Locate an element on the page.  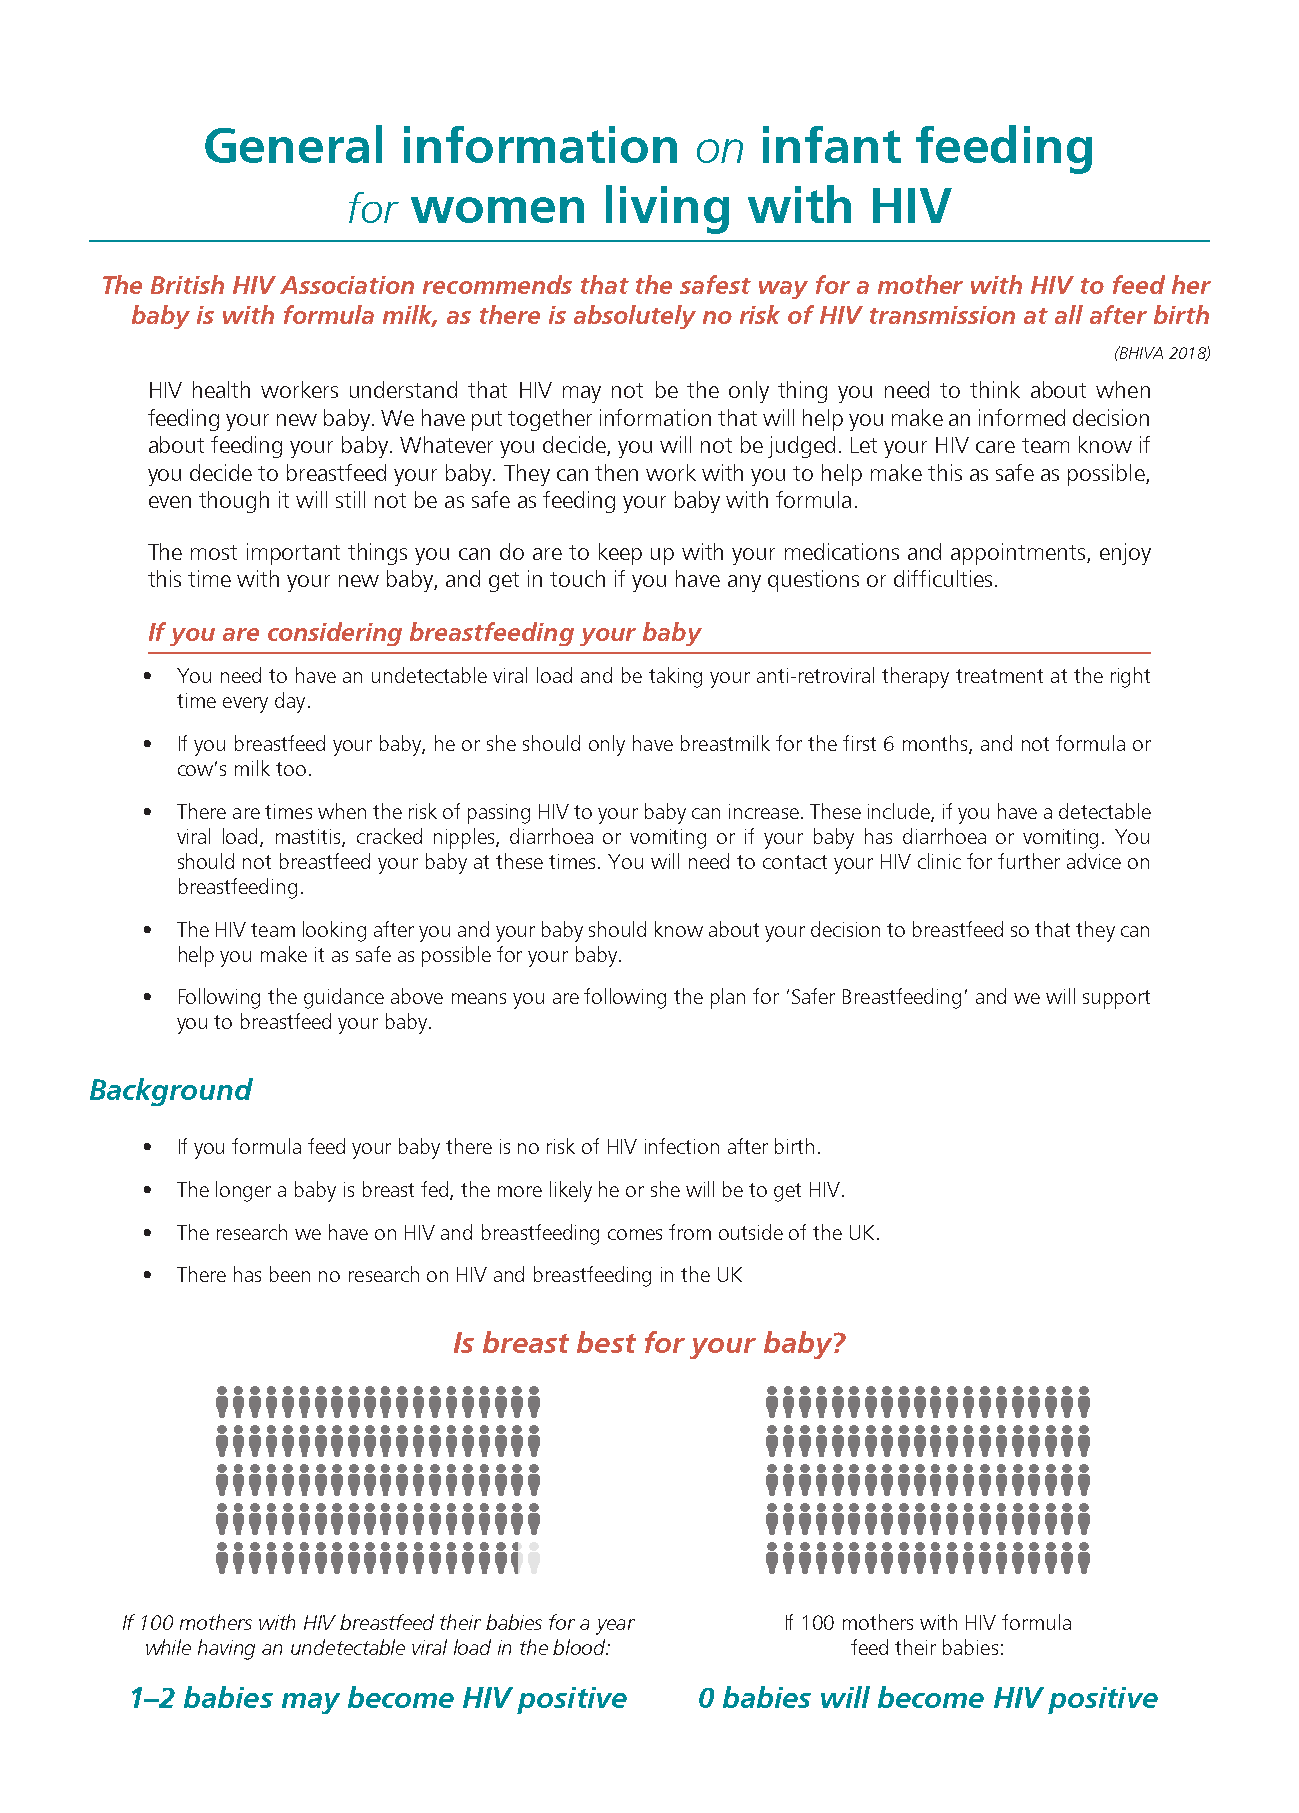
year is located at coordinates (615, 1627).
